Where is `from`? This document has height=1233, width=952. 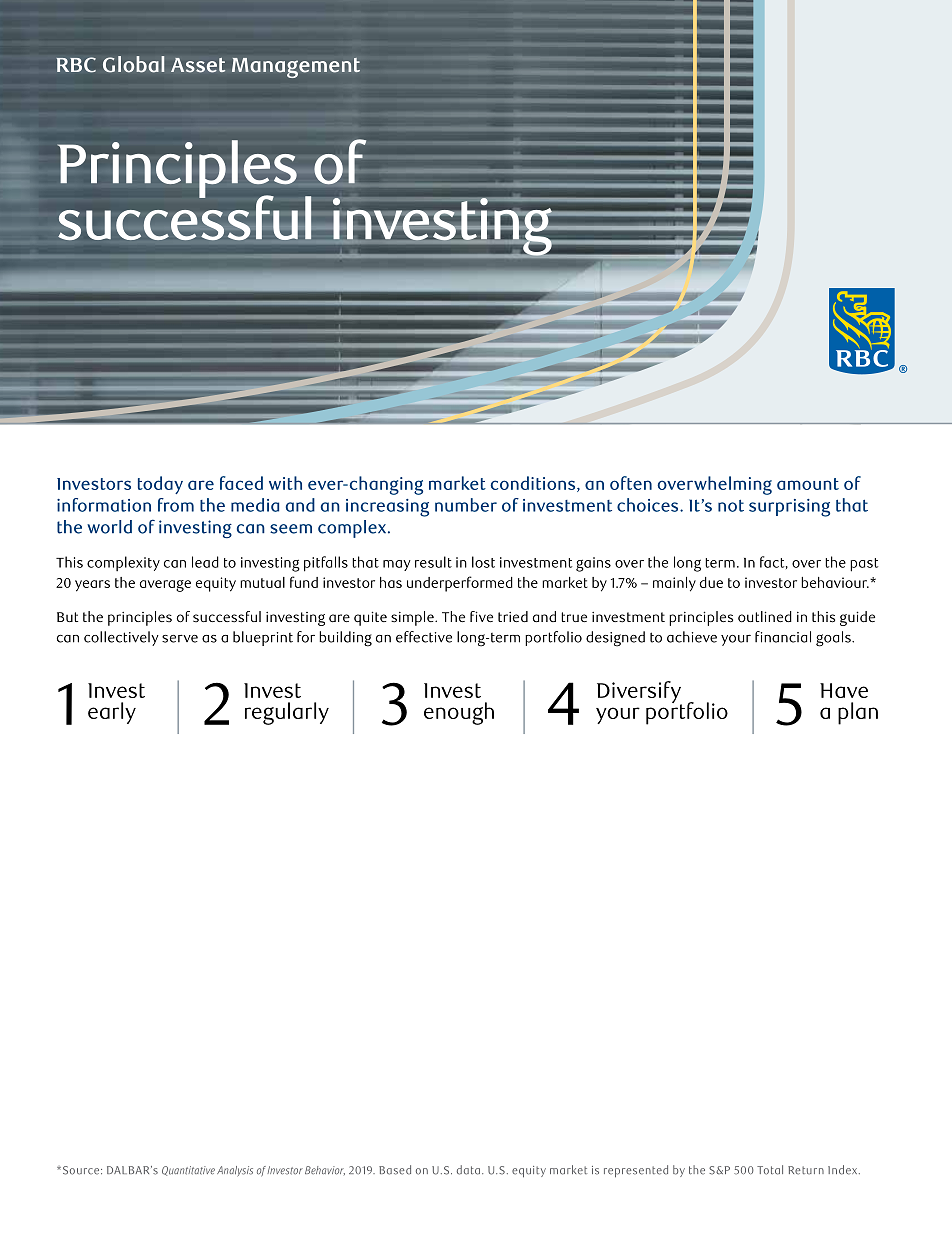
from is located at coordinates (176, 505).
